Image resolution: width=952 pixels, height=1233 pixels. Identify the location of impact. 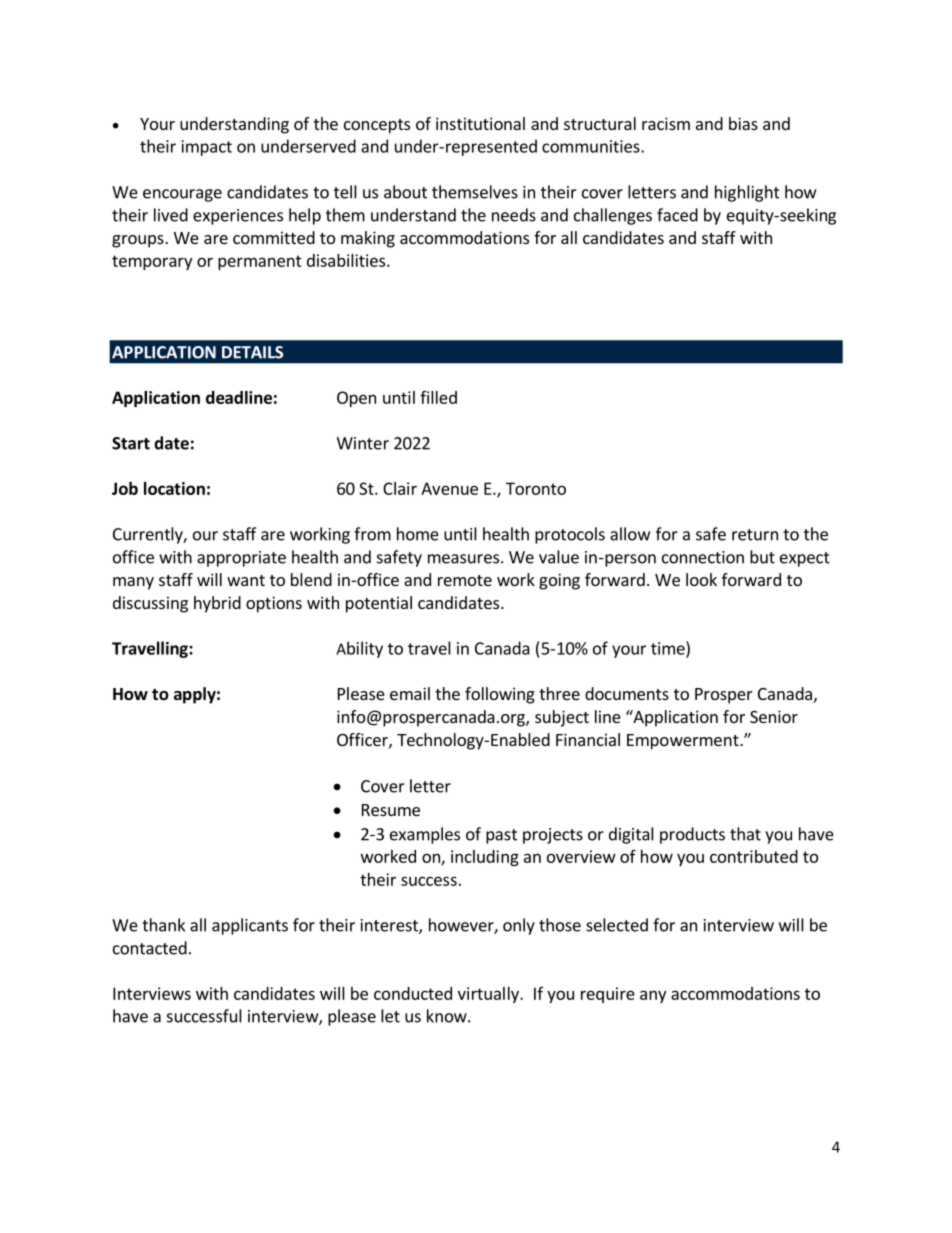
(207, 148).
